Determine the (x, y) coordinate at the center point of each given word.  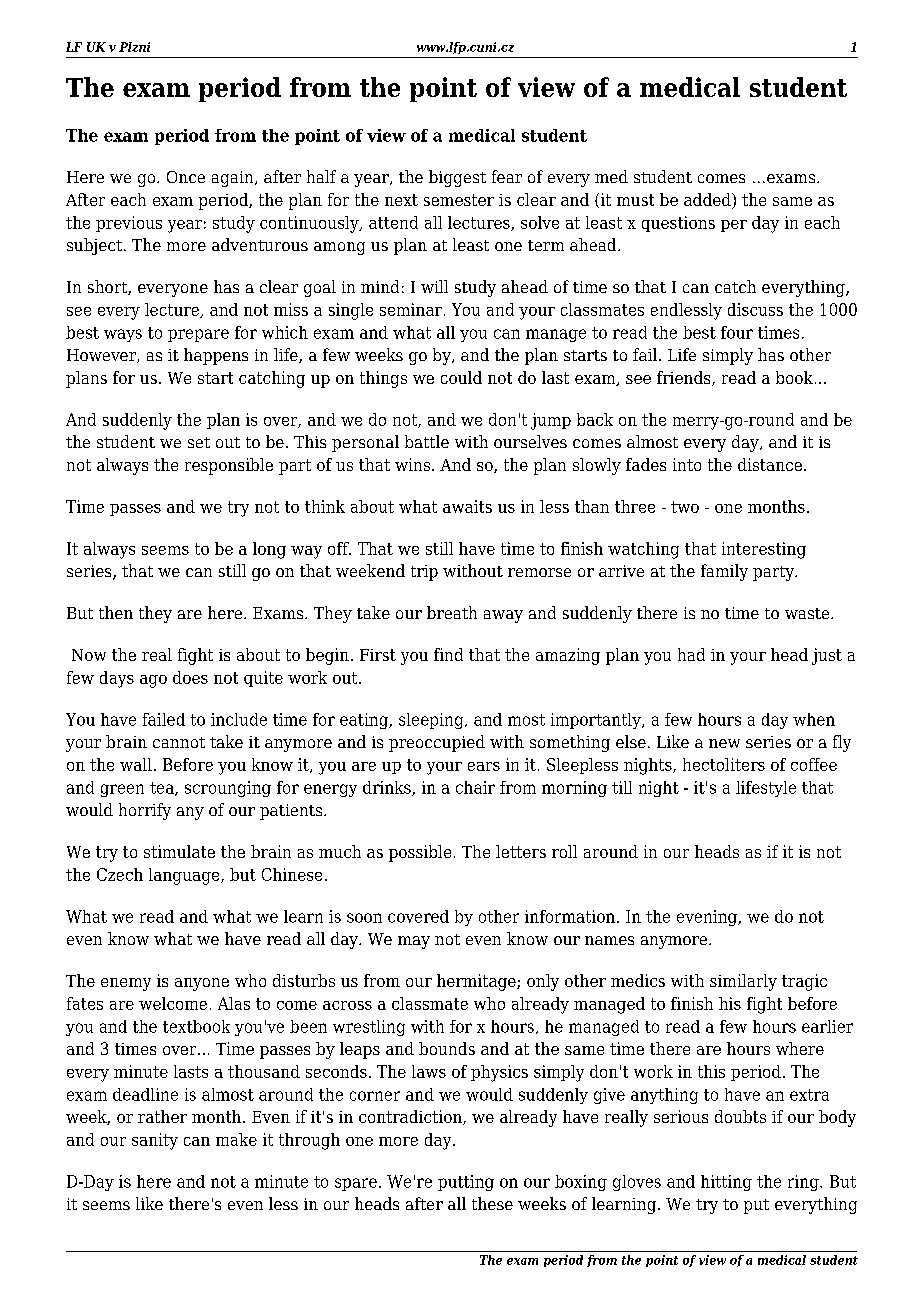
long (269, 550)
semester (459, 200)
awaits (467, 506)
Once (186, 177)
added (708, 201)
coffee (814, 764)
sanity (155, 1141)
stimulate (179, 851)
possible (420, 853)
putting (466, 1183)
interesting (764, 550)
